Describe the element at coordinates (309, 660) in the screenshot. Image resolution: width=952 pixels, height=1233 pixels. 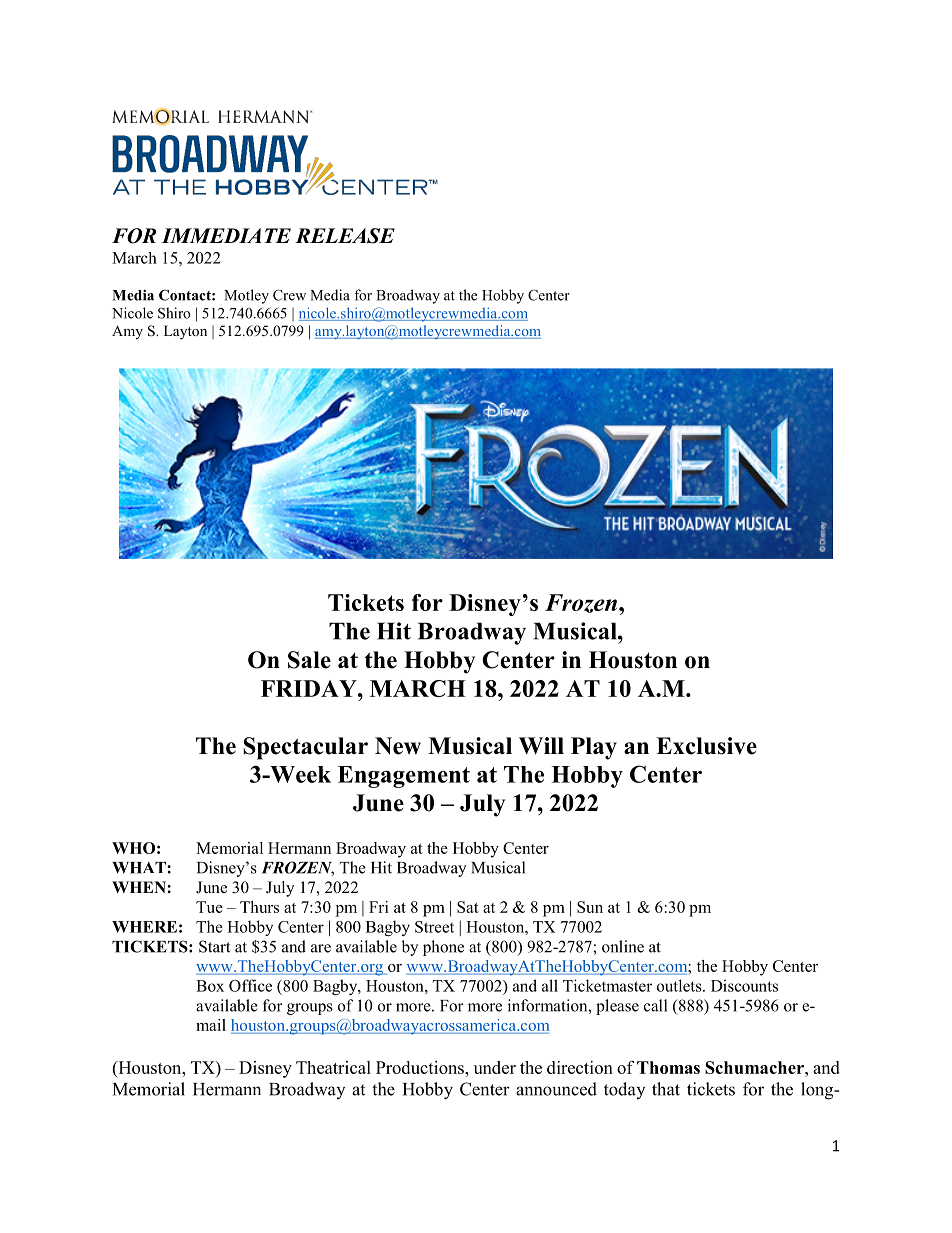
I see `Sale` at that location.
